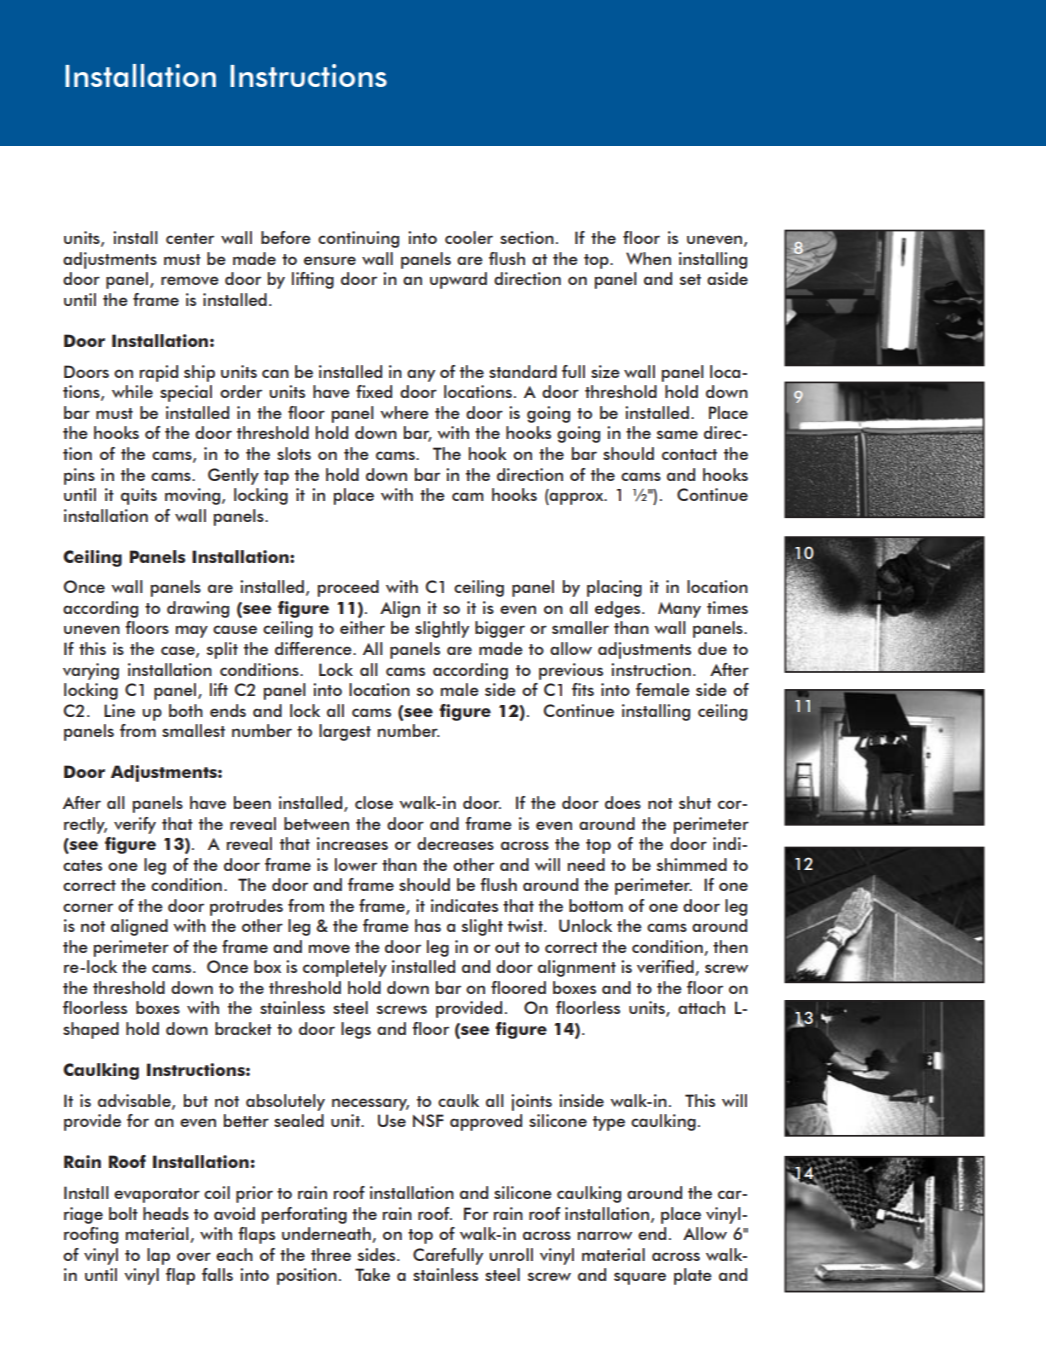  Describe the element at coordinates (648, 258) in the image. I see `When` at that location.
